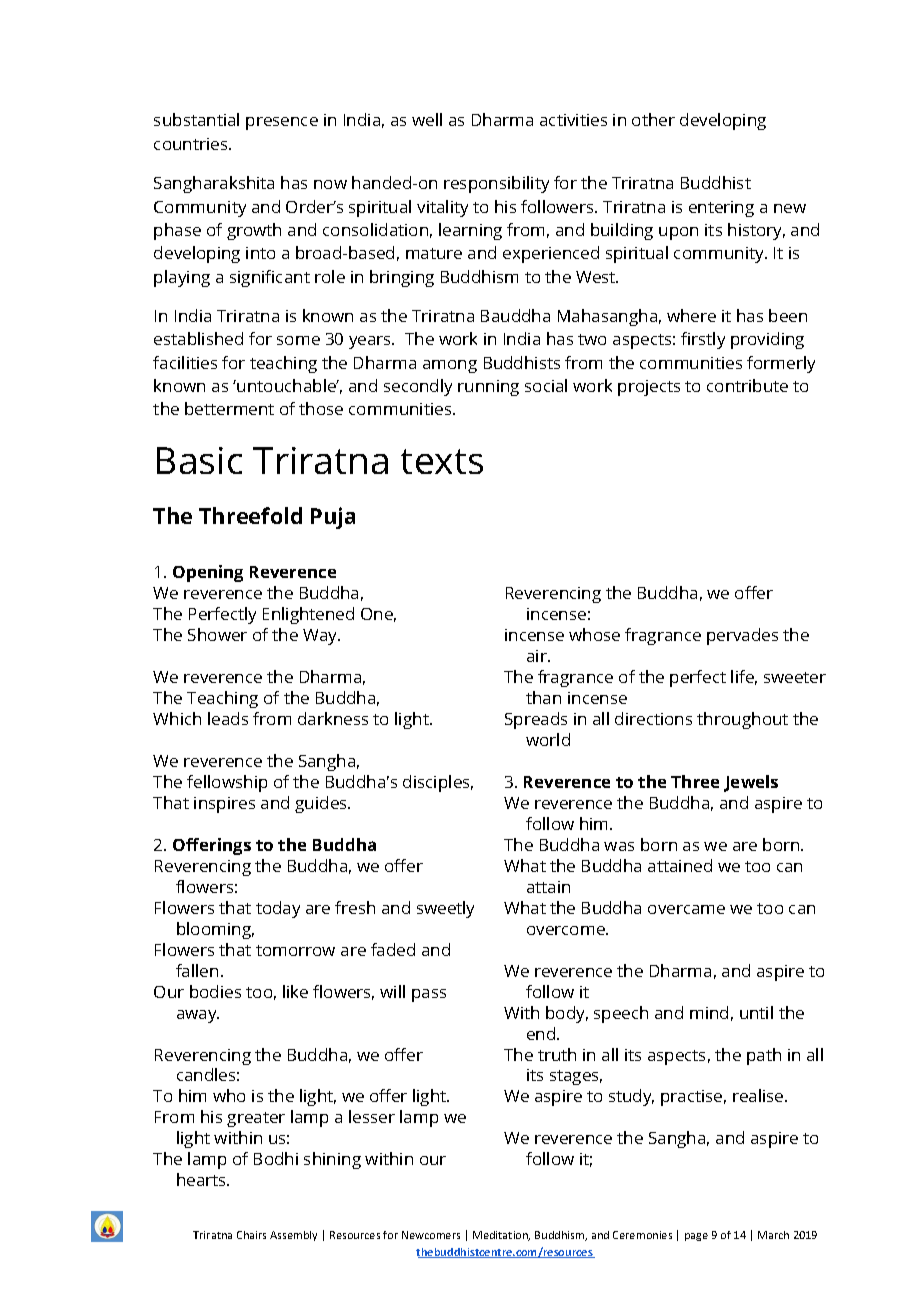 This image has height=1308, width=924. Describe the element at coordinates (501, 1236) in the image. I see `Meditation` at that location.
